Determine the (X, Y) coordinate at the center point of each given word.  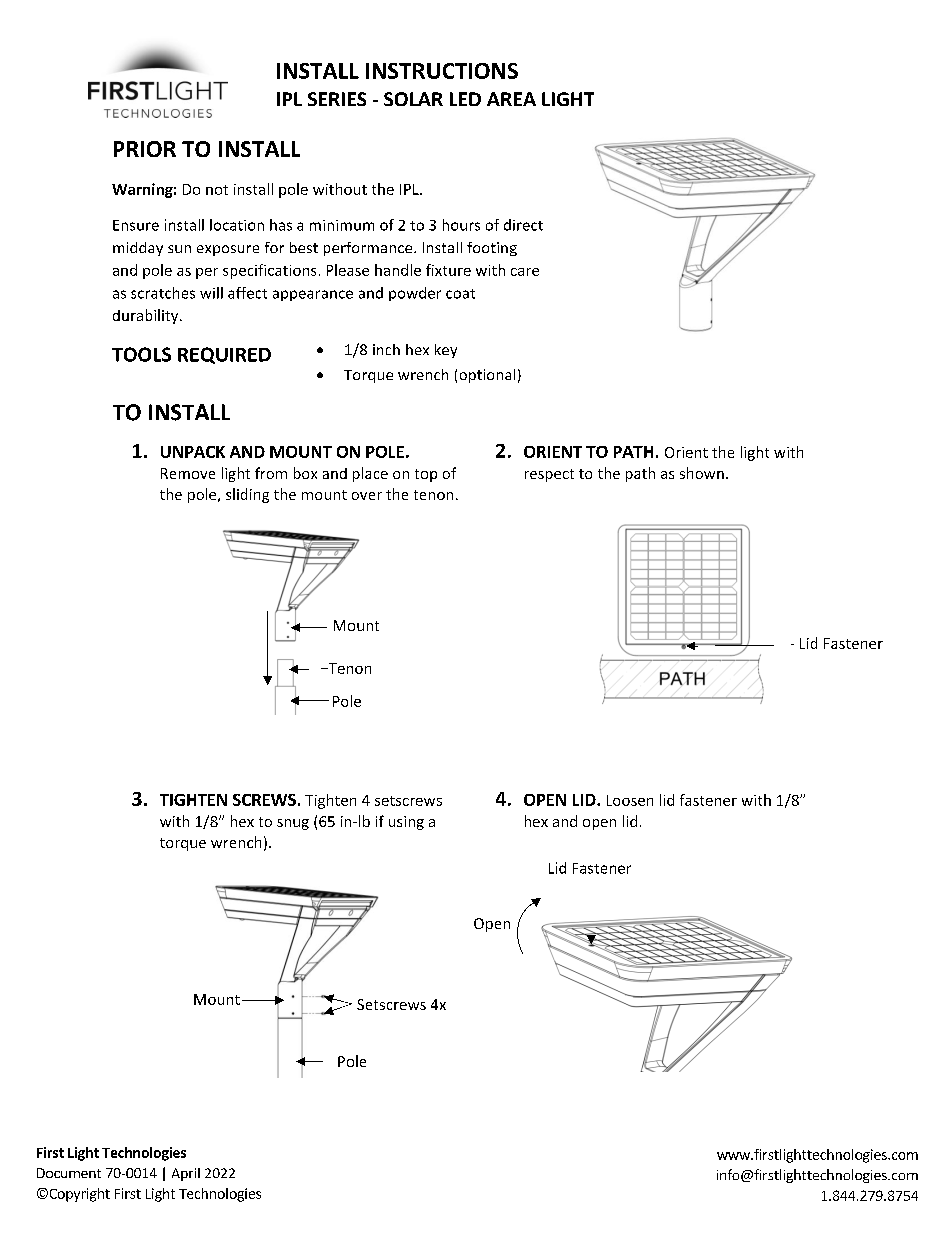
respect (549, 475)
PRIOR (145, 149)
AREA (511, 99)
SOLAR (413, 99)
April (186, 1174)
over (367, 496)
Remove (188, 473)
